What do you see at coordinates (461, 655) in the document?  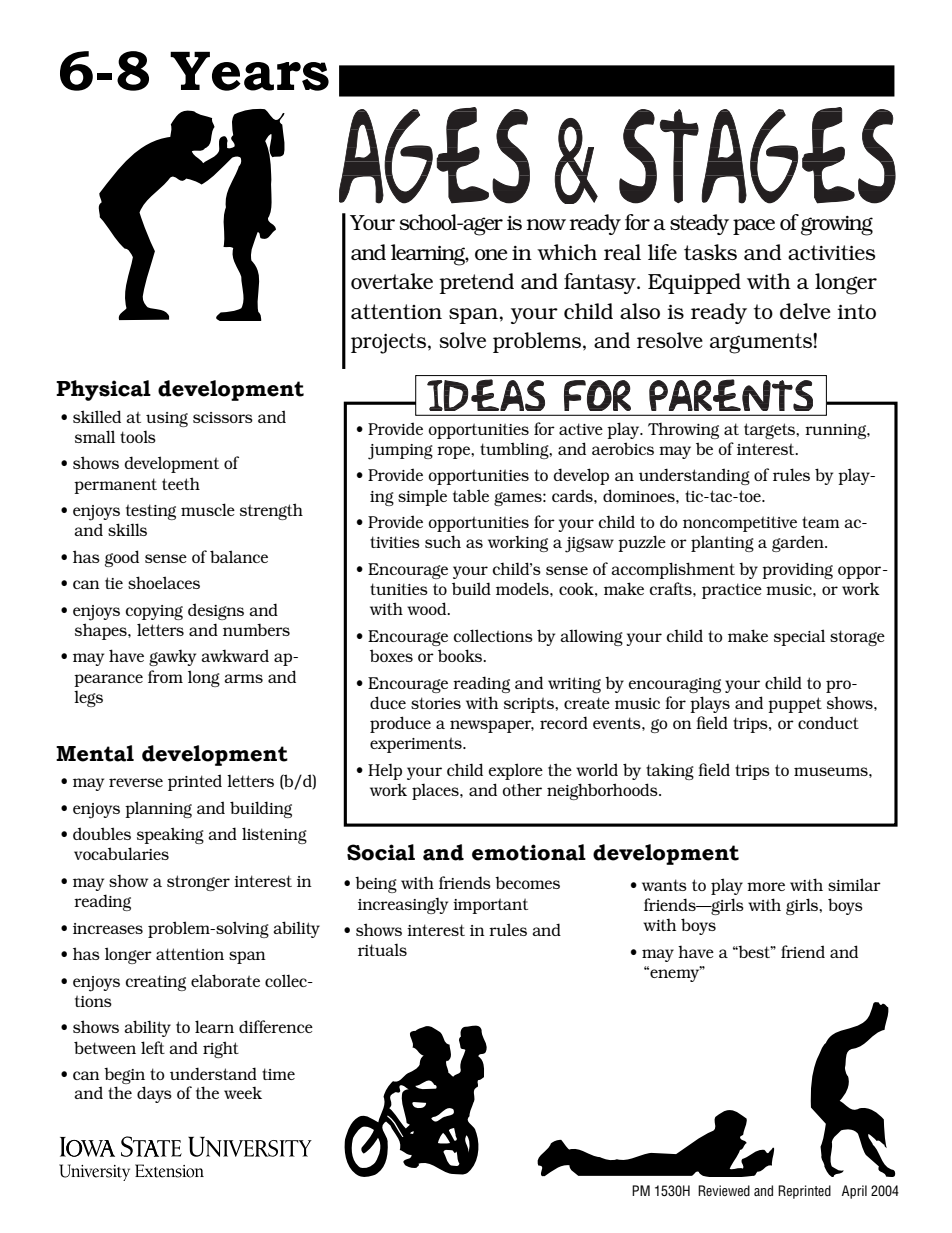 I see `books` at bounding box center [461, 655].
